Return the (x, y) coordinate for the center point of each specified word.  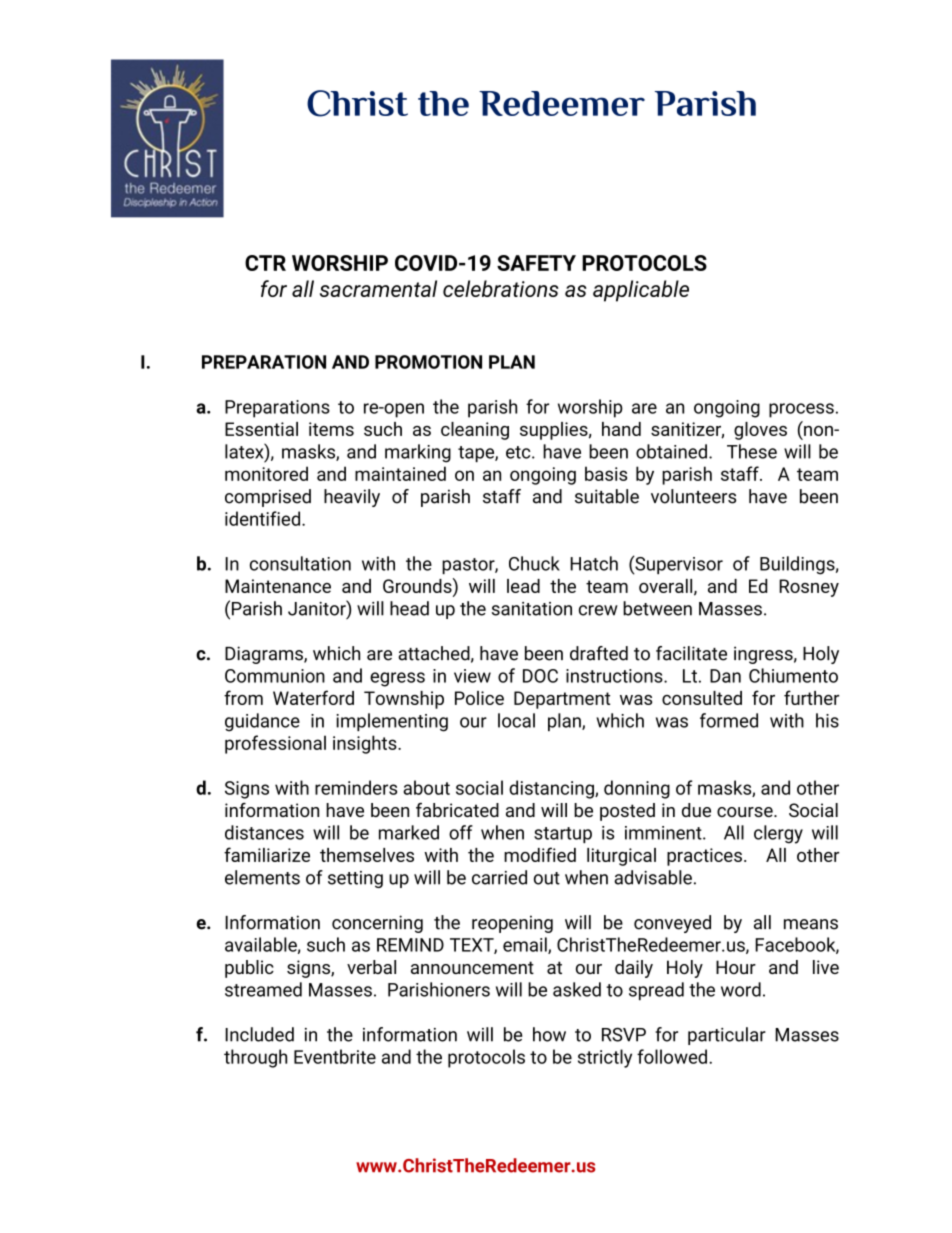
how (549, 1034)
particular (727, 1036)
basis (606, 473)
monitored (266, 473)
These (752, 451)
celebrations (501, 288)
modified (540, 854)
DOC (540, 676)
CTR (265, 263)
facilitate (691, 653)
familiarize (267, 854)
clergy (778, 834)
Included (259, 1034)
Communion (275, 676)
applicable (641, 291)
